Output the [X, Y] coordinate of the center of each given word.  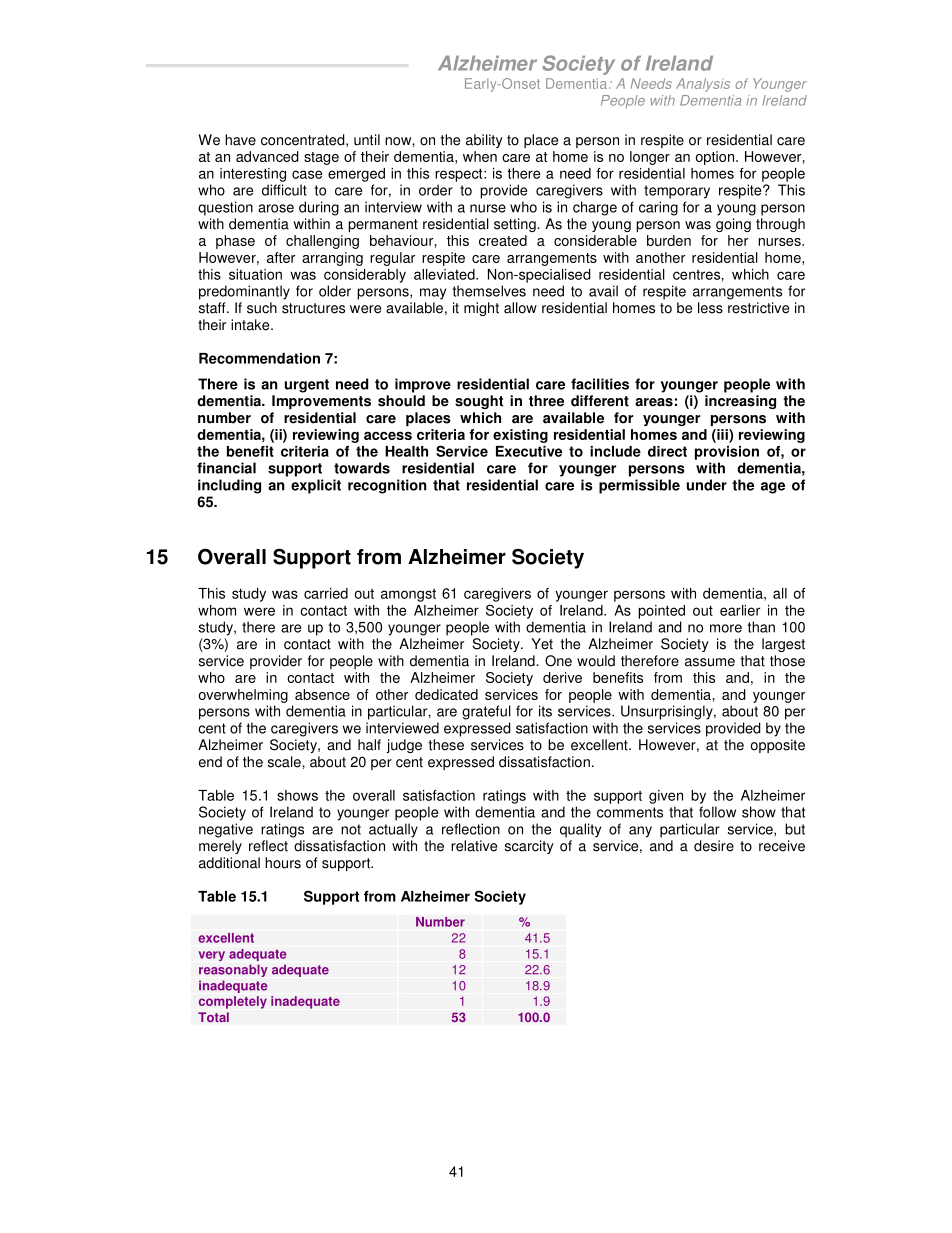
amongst [408, 595]
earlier [740, 610]
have [240, 140]
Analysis [703, 85]
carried [326, 593]
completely [233, 1002]
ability [484, 141]
